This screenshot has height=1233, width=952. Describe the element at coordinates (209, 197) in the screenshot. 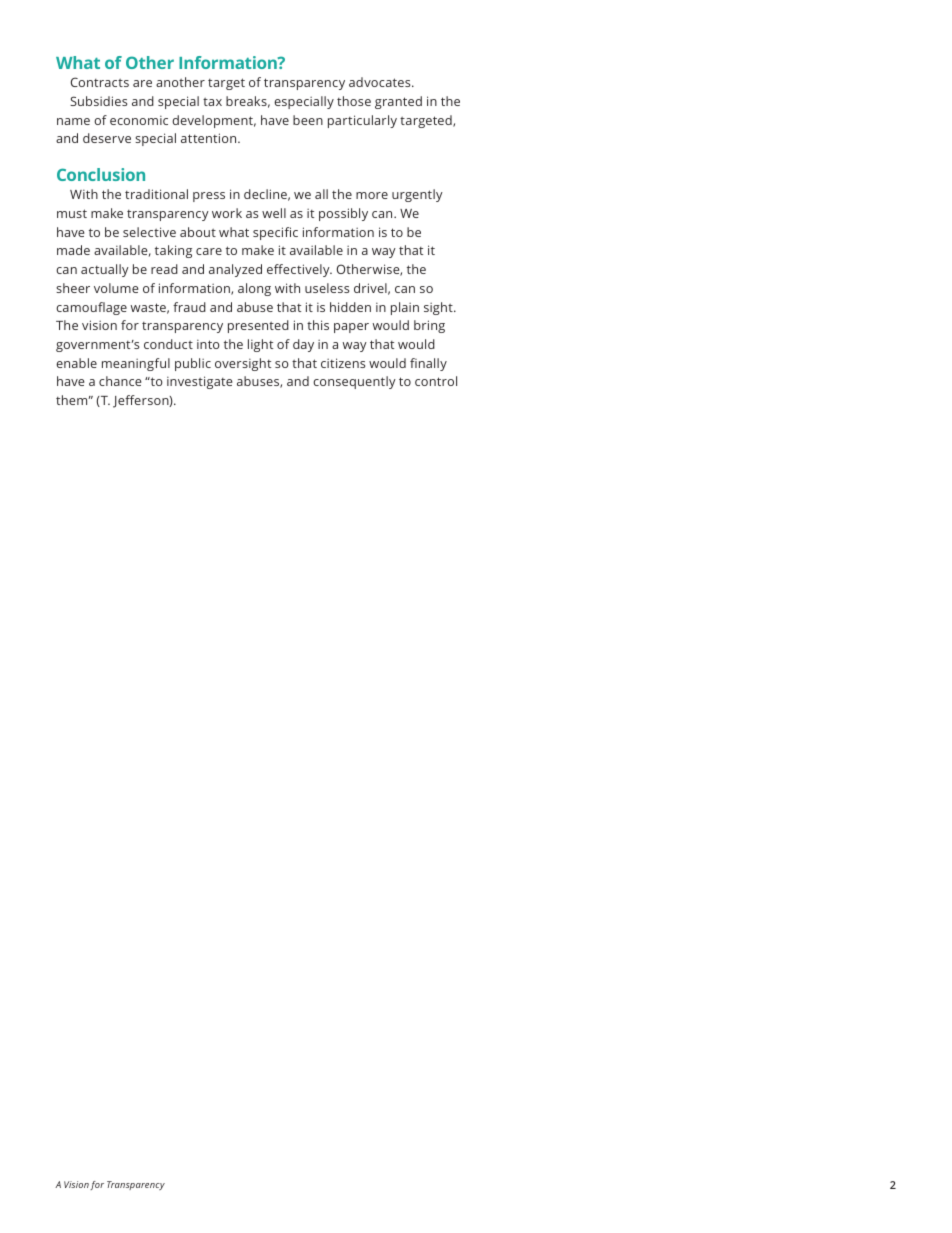

I see `press` at that location.
